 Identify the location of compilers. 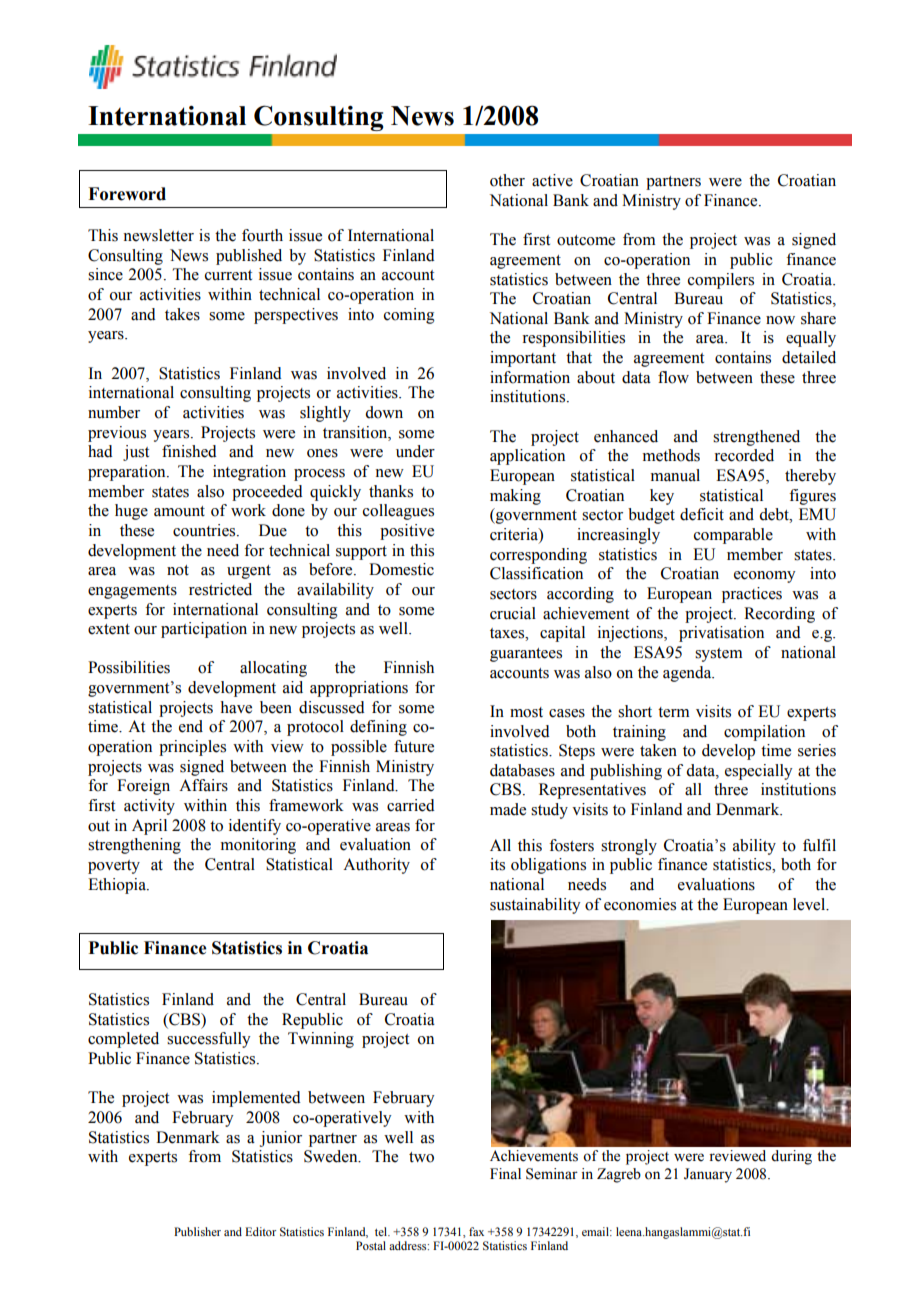
(721, 281).
